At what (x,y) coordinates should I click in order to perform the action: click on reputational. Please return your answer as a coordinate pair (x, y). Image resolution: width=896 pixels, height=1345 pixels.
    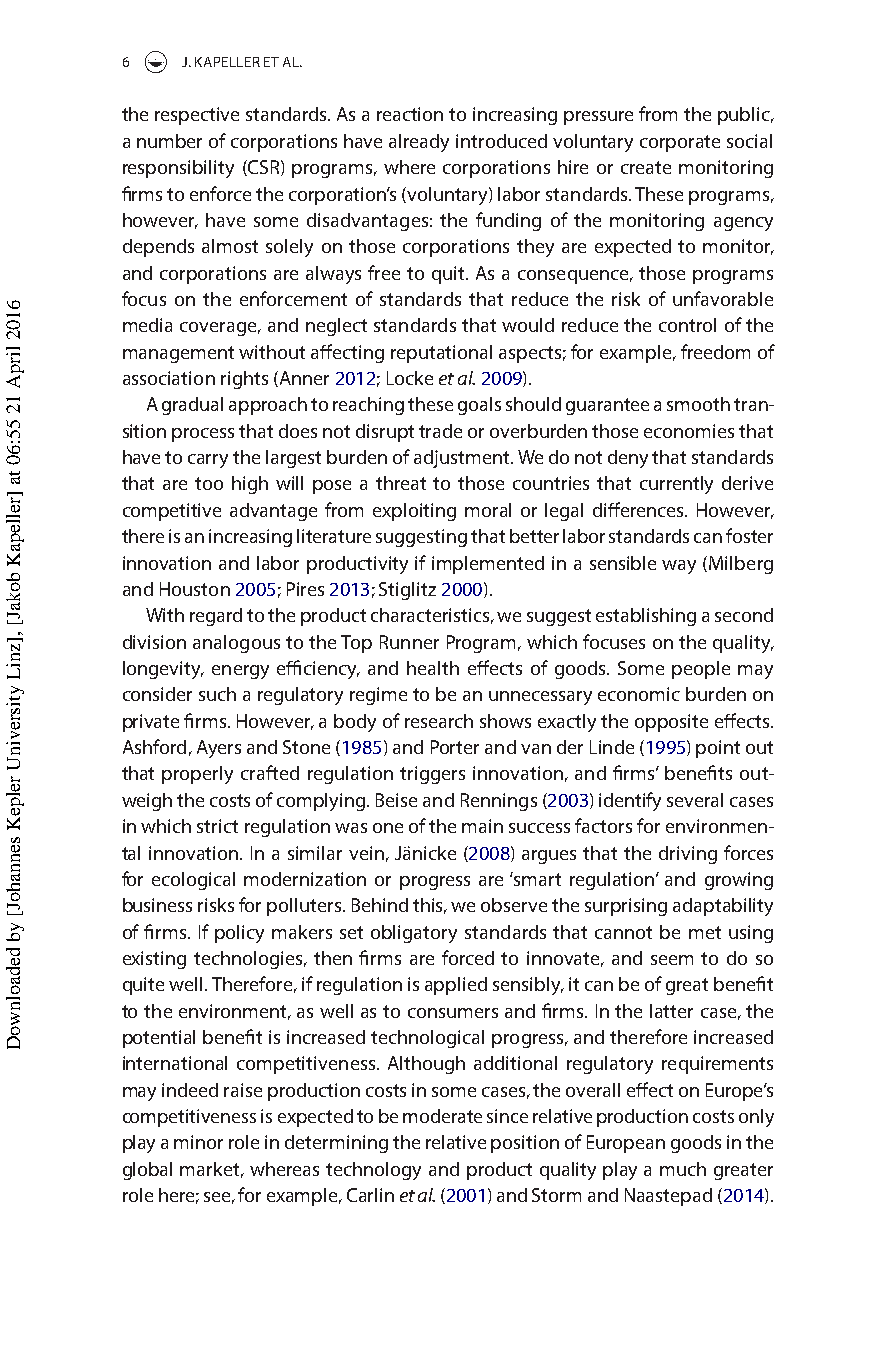
    Looking at the image, I should click on (441, 354).
